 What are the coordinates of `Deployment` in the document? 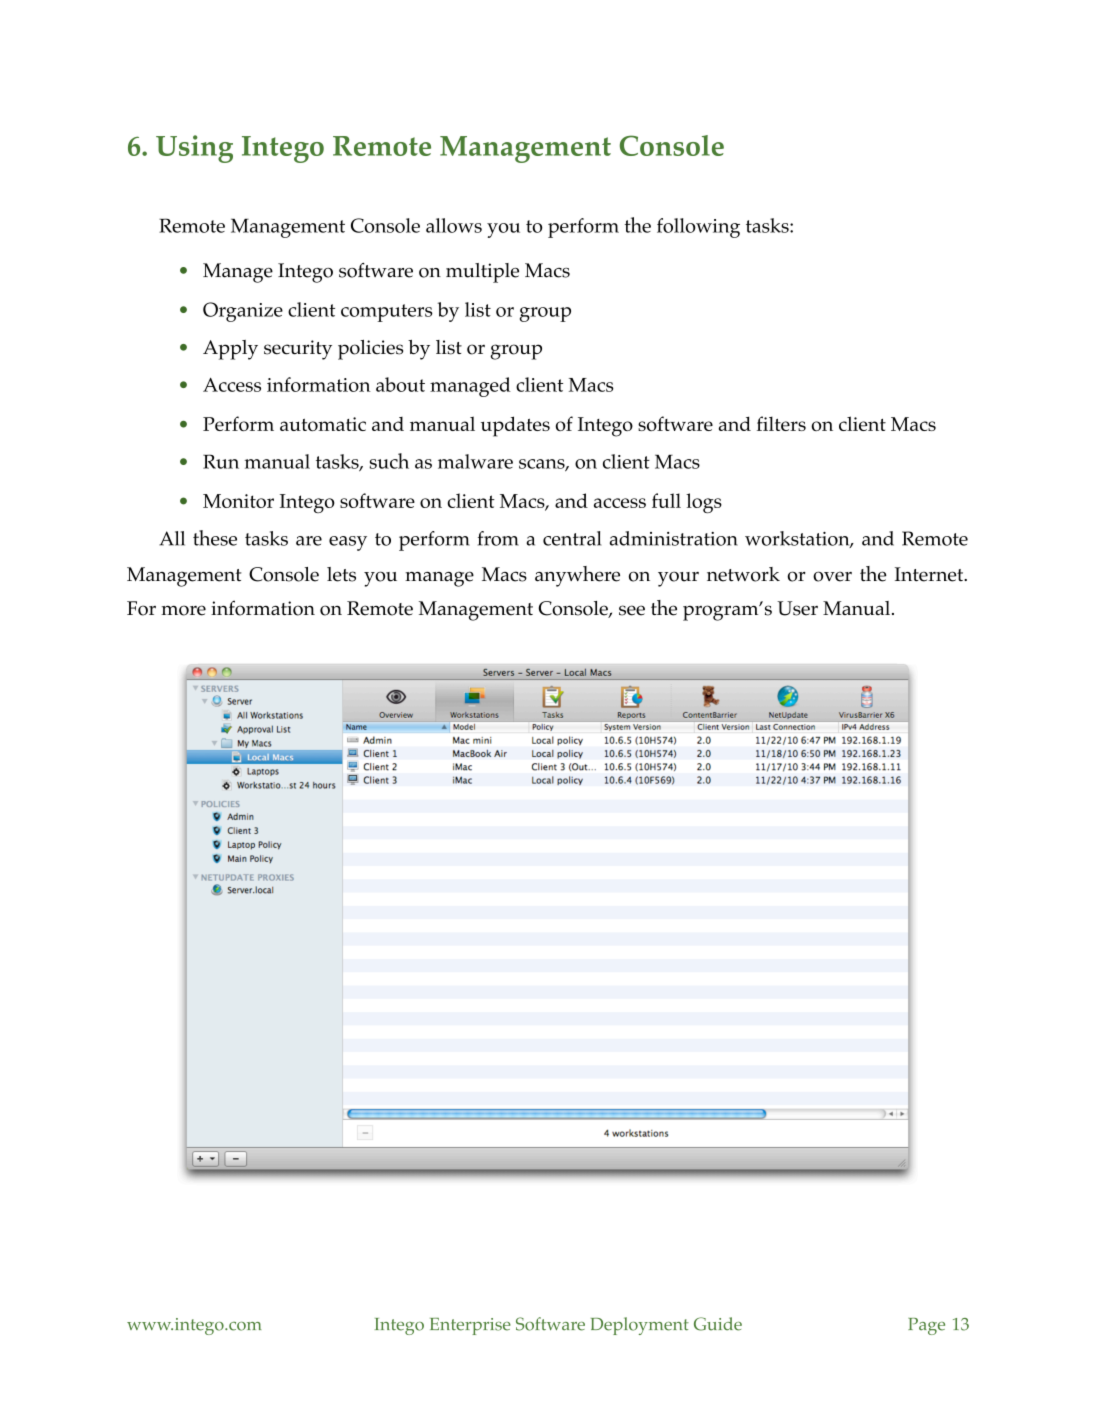 It's located at (640, 1326).
